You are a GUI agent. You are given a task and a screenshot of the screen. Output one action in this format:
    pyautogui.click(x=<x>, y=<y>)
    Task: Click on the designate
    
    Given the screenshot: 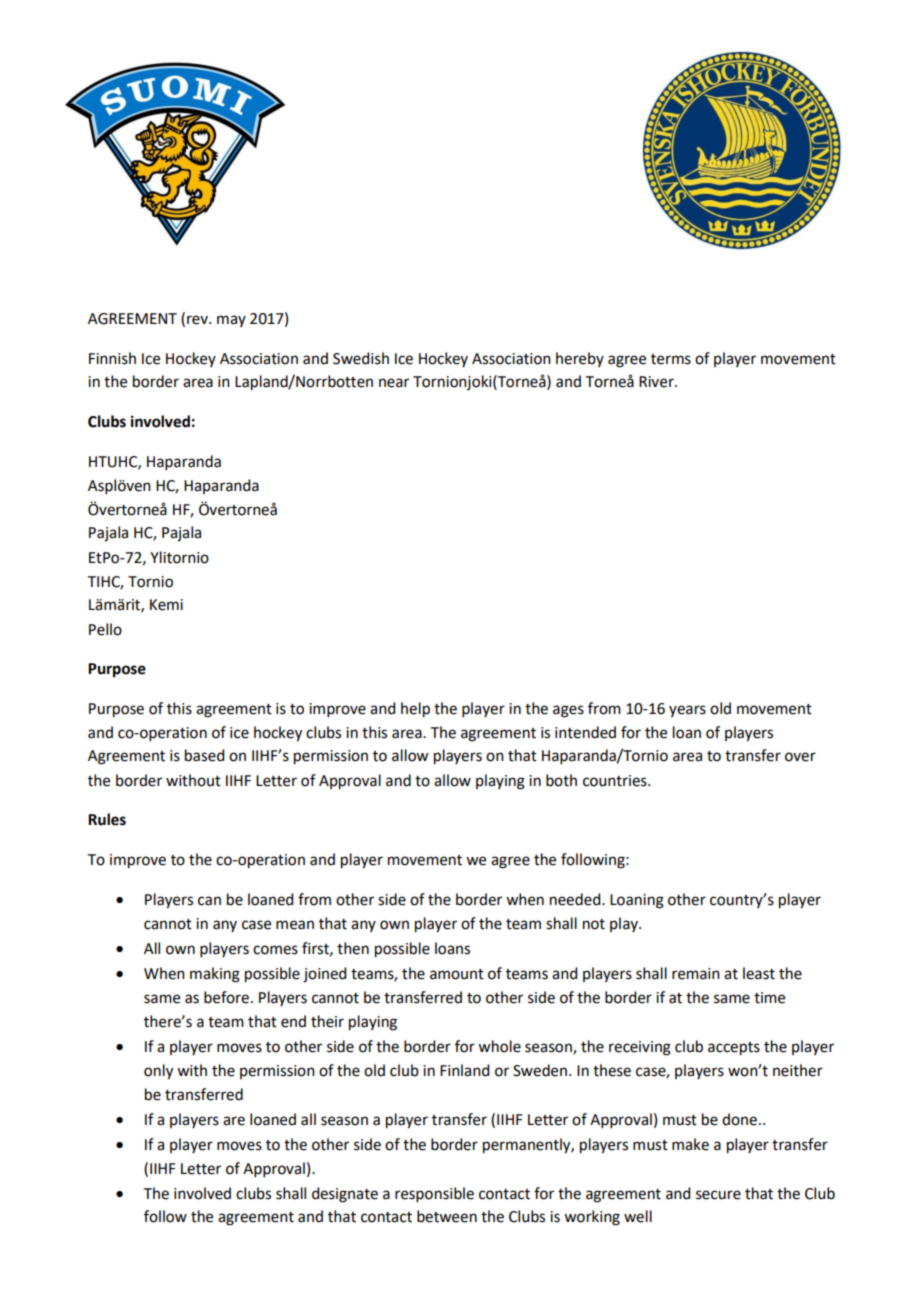 What is the action you would take?
    pyautogui.click(x=345, y=1195)
